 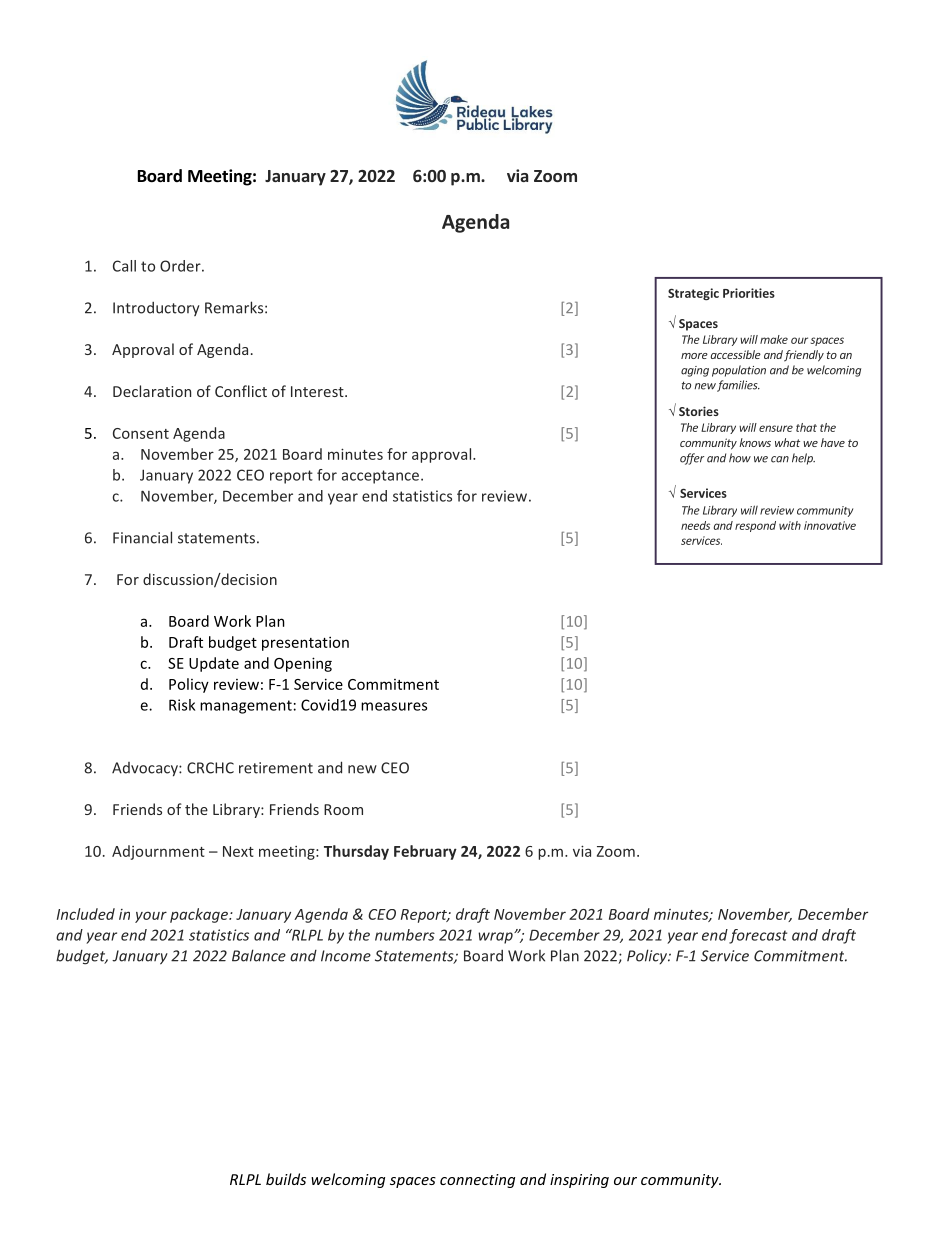 What do you see at coordinates (579, 1181) in the screenshot?
I see `inspiring` at bounding box center [579, 1181].
